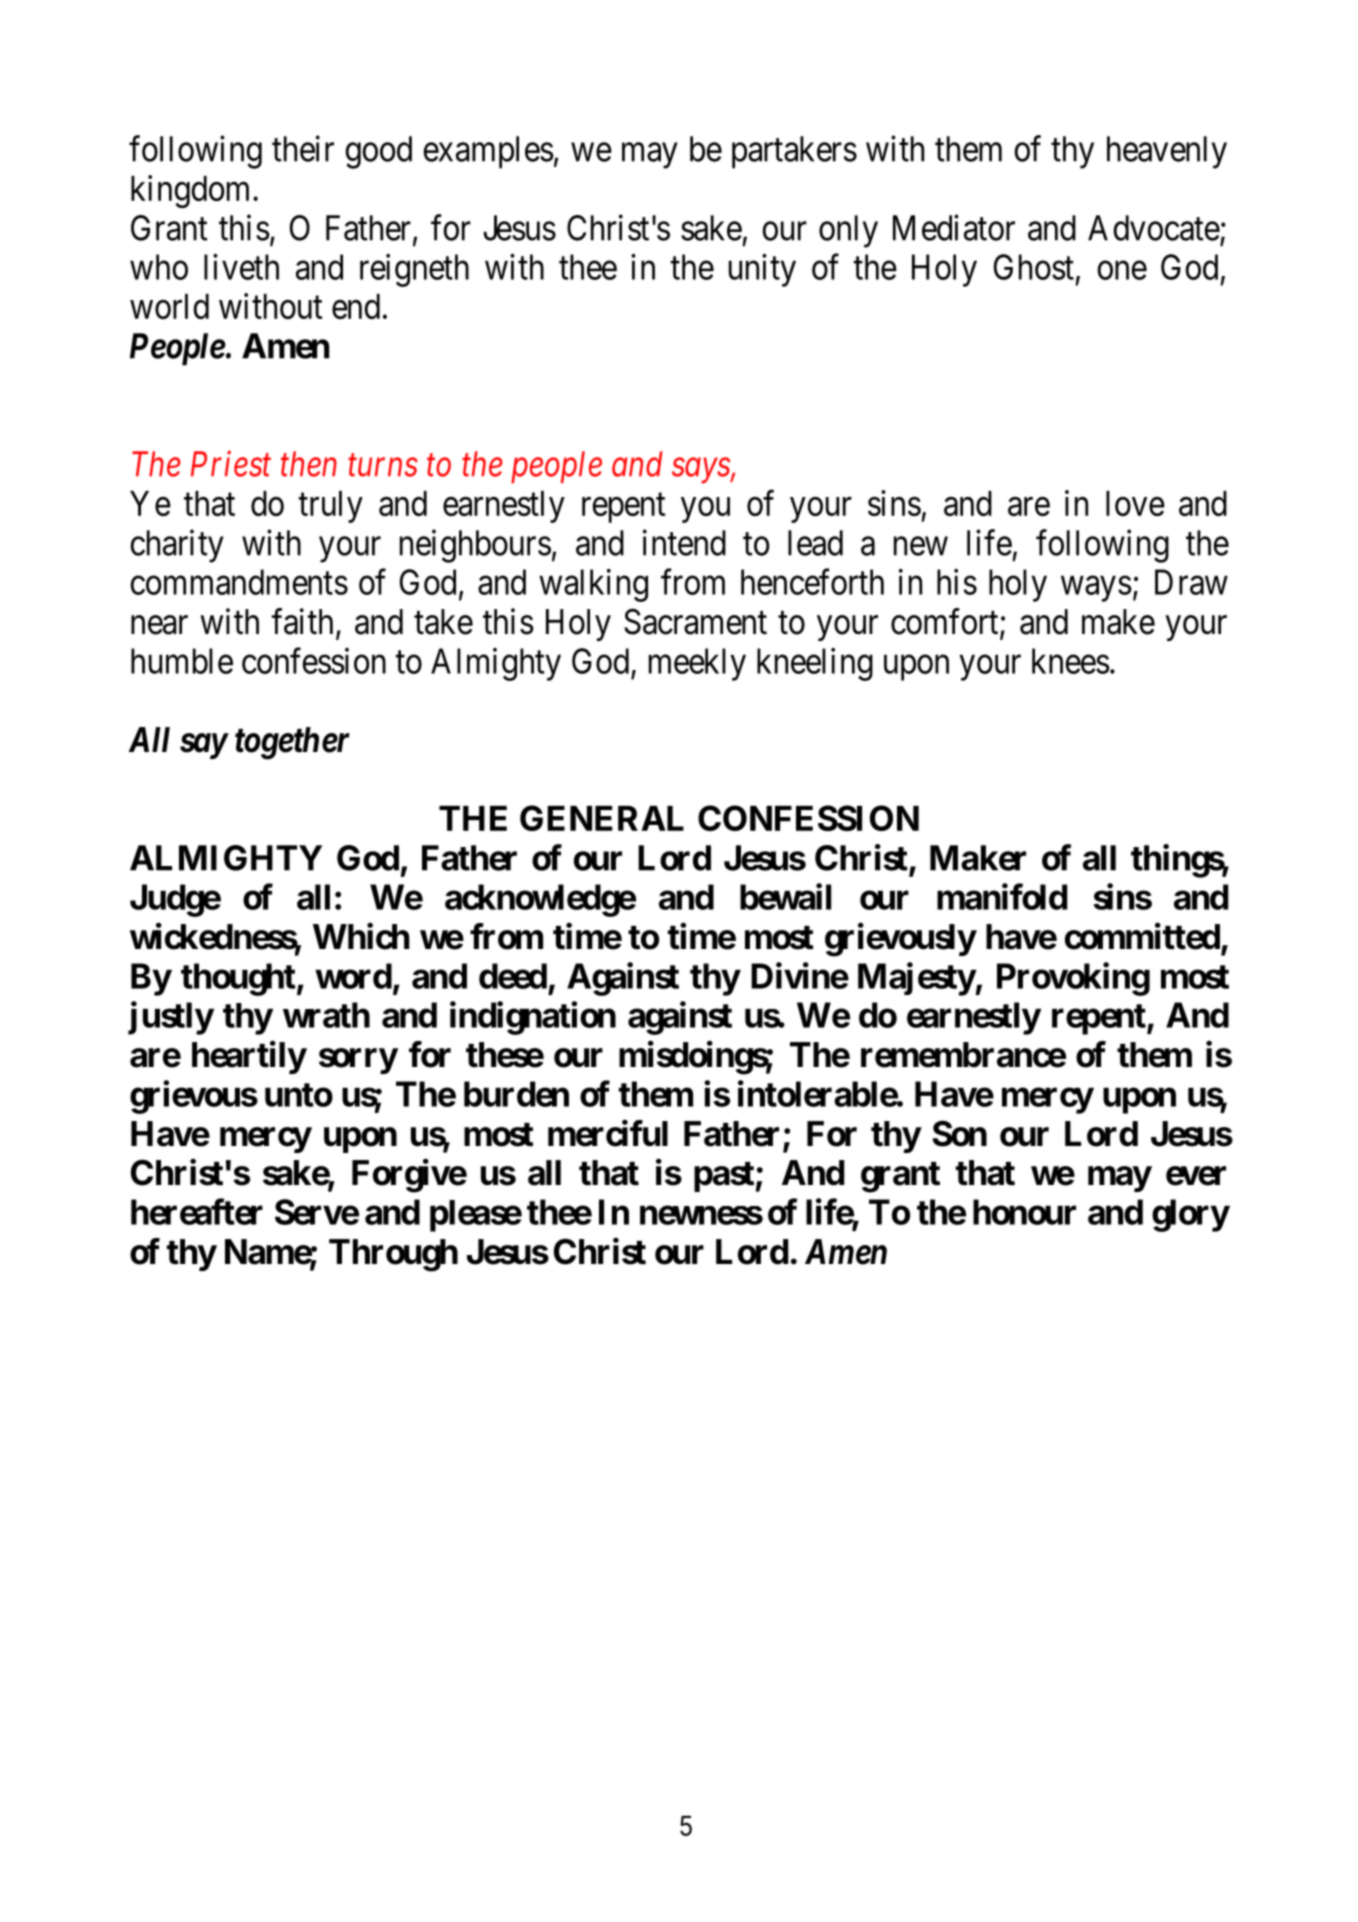 This image has width=1358, height=1922. What do you see at coordinates (697, 664) in the image?
I see `meekly` at bounding box center [697, 664].
